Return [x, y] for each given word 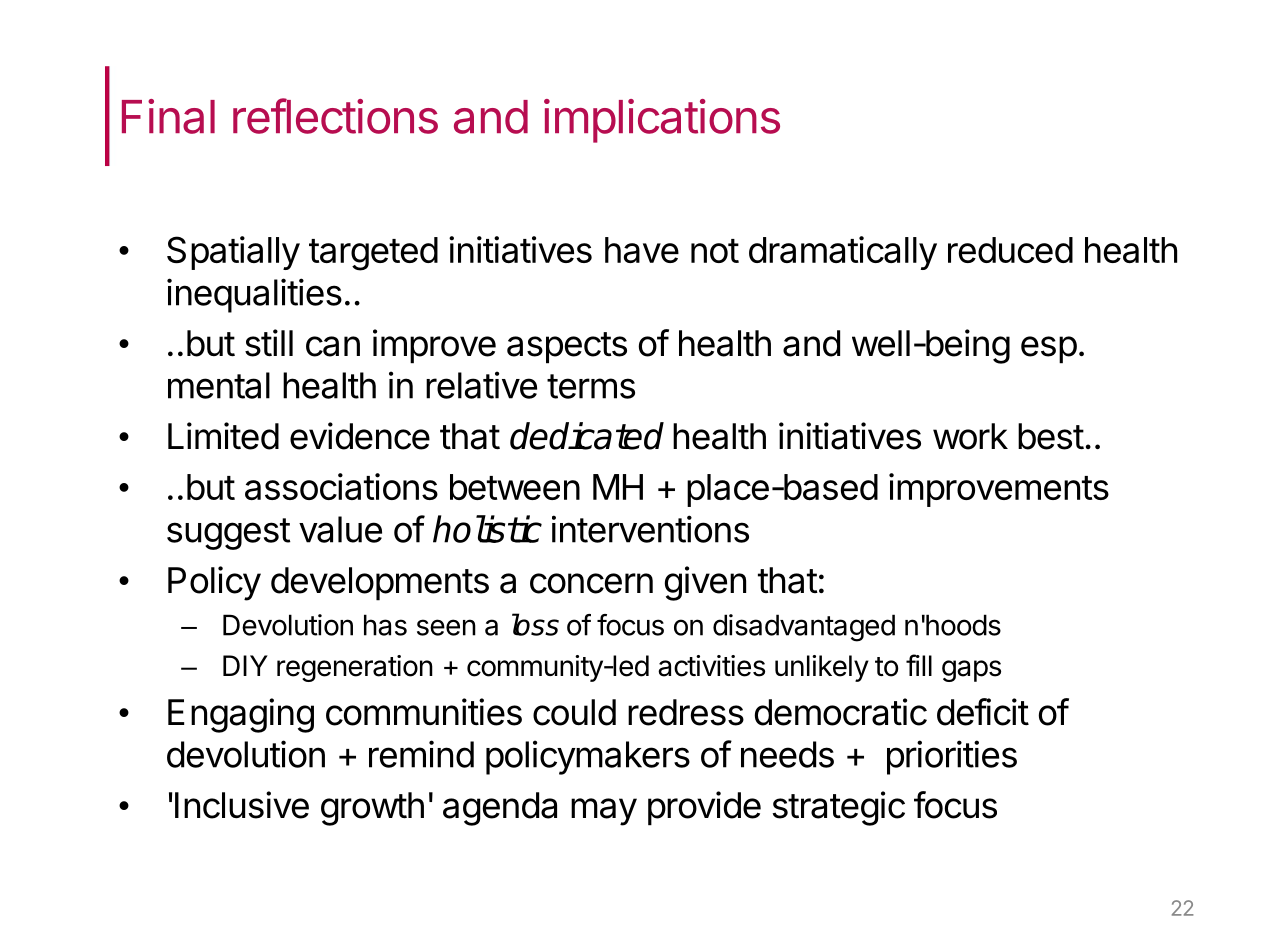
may [604, 812]
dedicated [587, 436]
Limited [223, 436]
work [970, 436]
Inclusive [242, 805]
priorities [952, 757]
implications [662, 121]
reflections [335, 116]
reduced [1010, 250]
